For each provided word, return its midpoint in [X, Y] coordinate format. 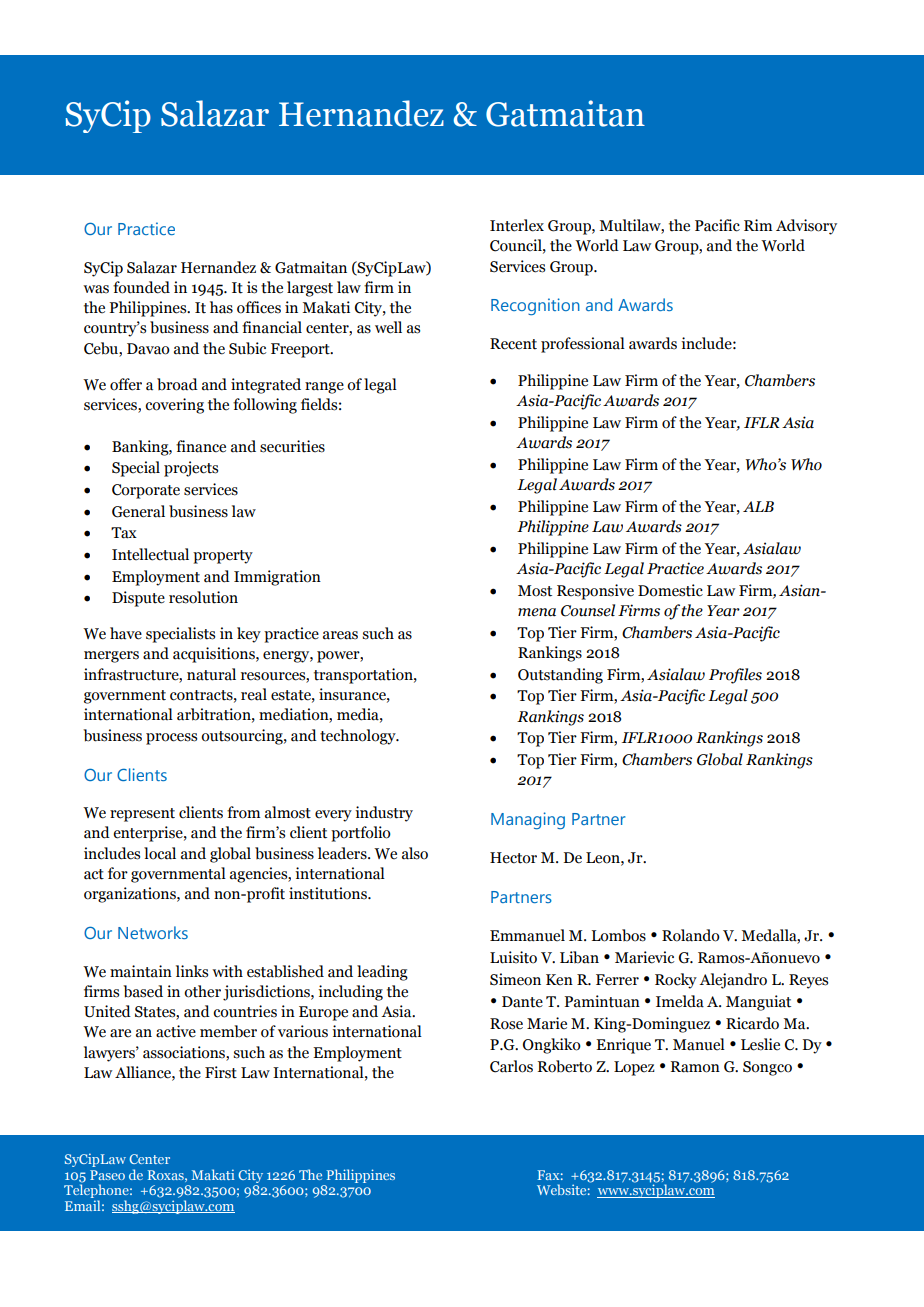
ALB [758, 506]
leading [382, 973]
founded [141, 287]
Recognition [535, 306]
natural [211, 674]
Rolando [691, 935]
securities [292, 446]
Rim [758, 225]
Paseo [107, 1175]
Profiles [735, 676]
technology [359, 737]
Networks [153, 932]
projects [191, 469]
